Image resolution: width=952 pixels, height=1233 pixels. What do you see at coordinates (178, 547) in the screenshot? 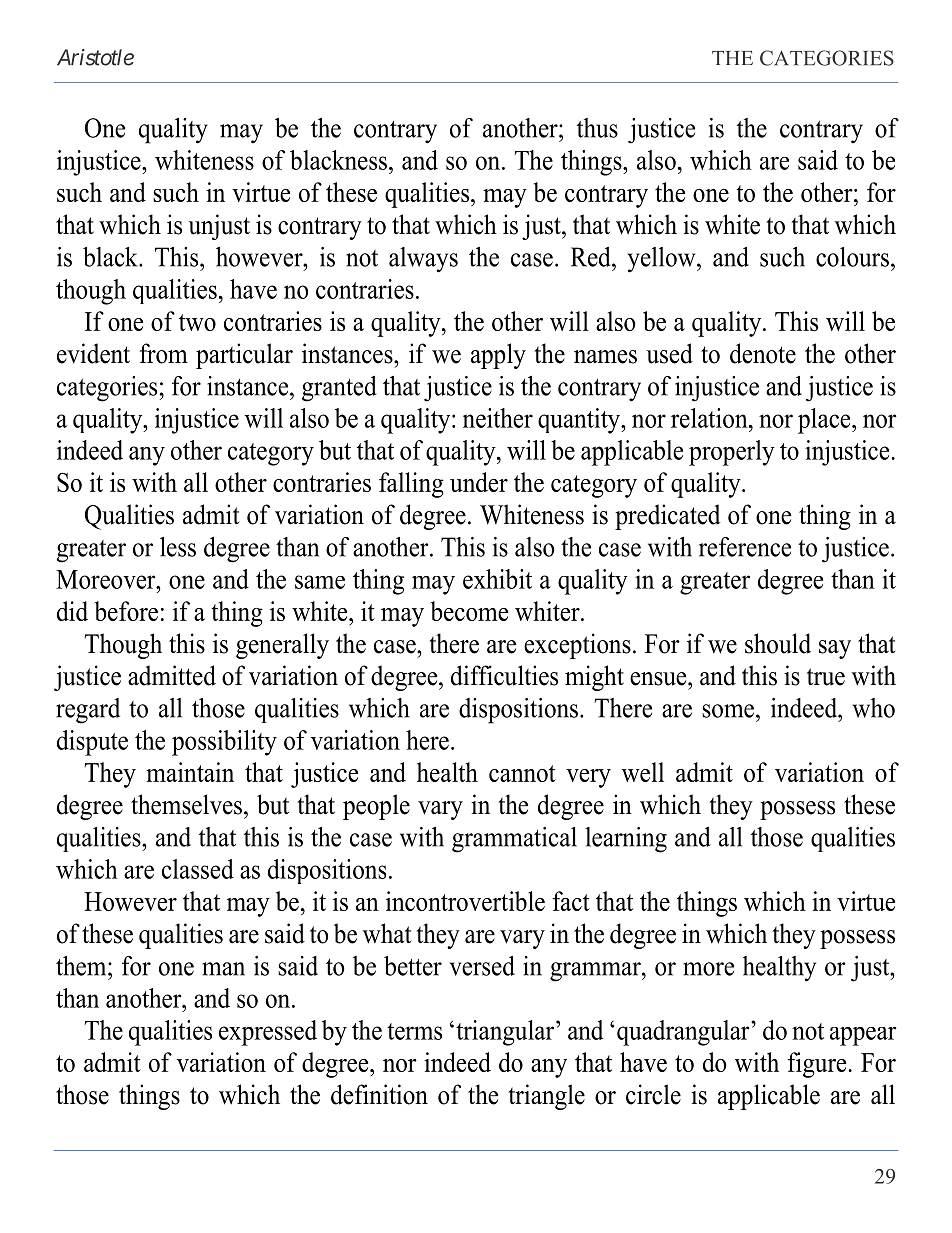
I see `less` at bounding box center [178, 547].
